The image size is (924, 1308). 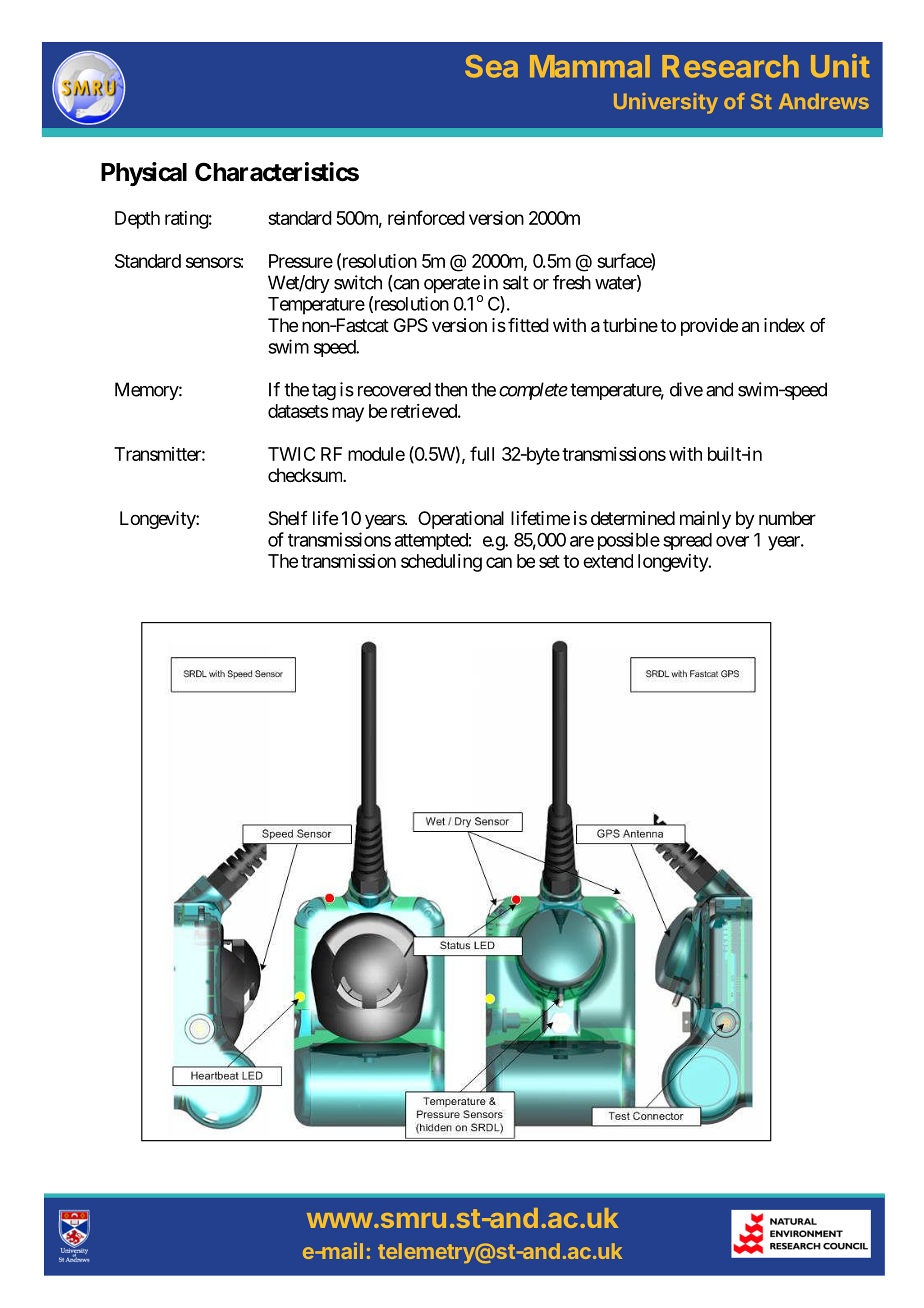 What do you see at coordinates (730, 66) in the screenshot?
I see `Research` at bounding box center [730, 66].
